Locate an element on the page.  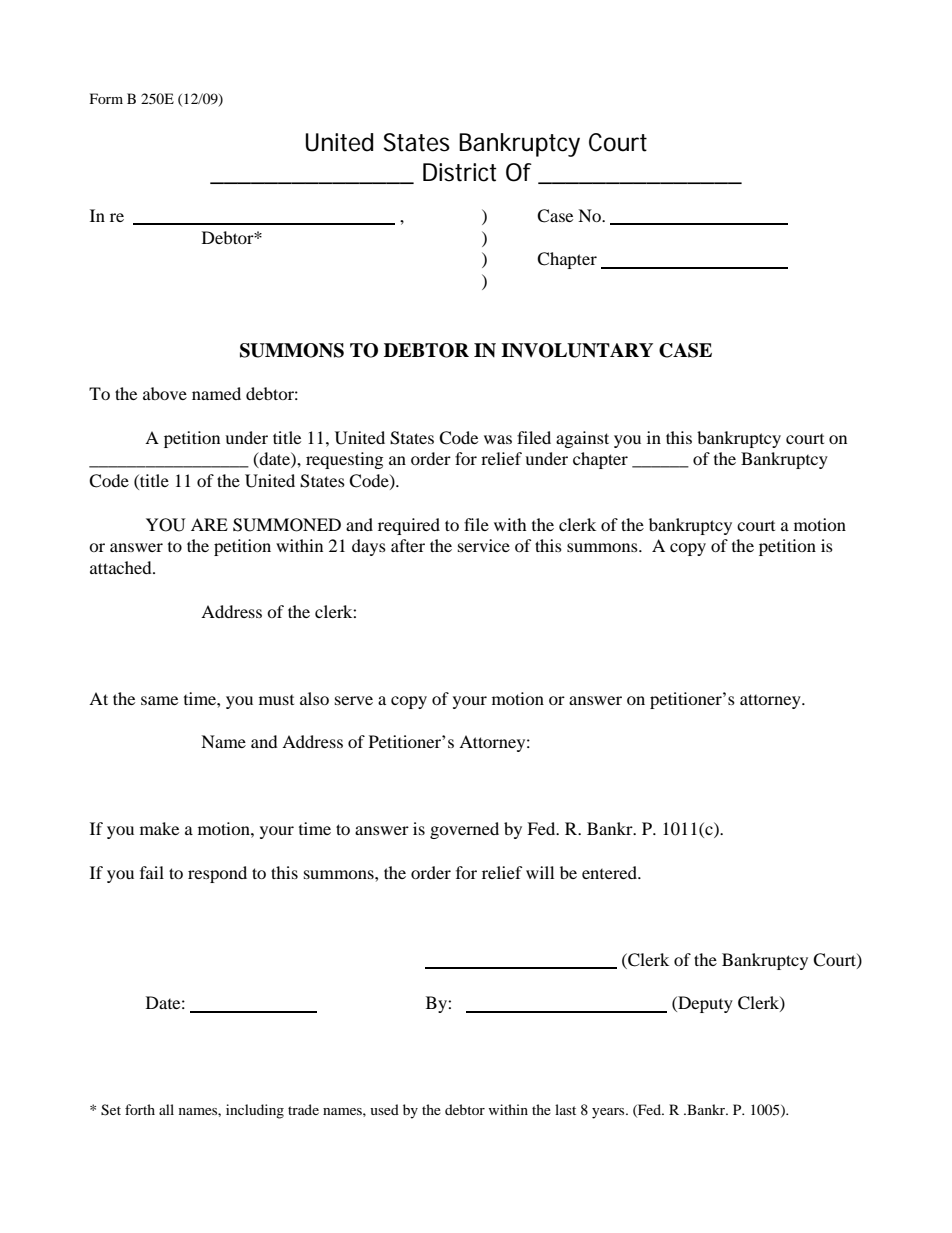
Form is located at coordinates (106, 98).
